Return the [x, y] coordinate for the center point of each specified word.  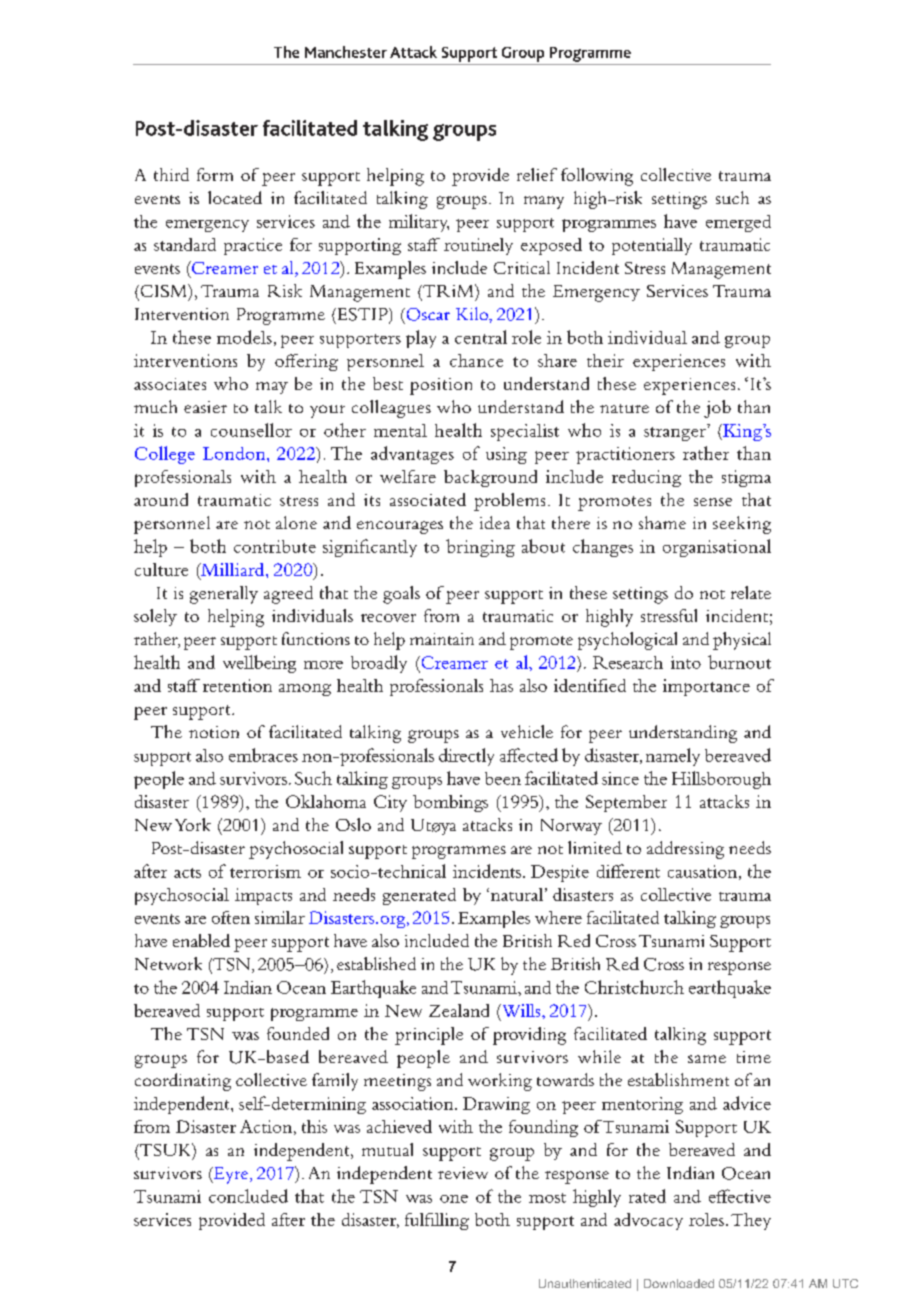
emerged [738, 223]
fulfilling [437, 1221]
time [754, 1057]
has [501, 685]
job [717, 409]
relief [537, 174]
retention [237, 685]
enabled [201, 940]
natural [517, 894]
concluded [248, 1196]
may [272, 388]
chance [476, 360]
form [215, 174]
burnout [739, 662]
